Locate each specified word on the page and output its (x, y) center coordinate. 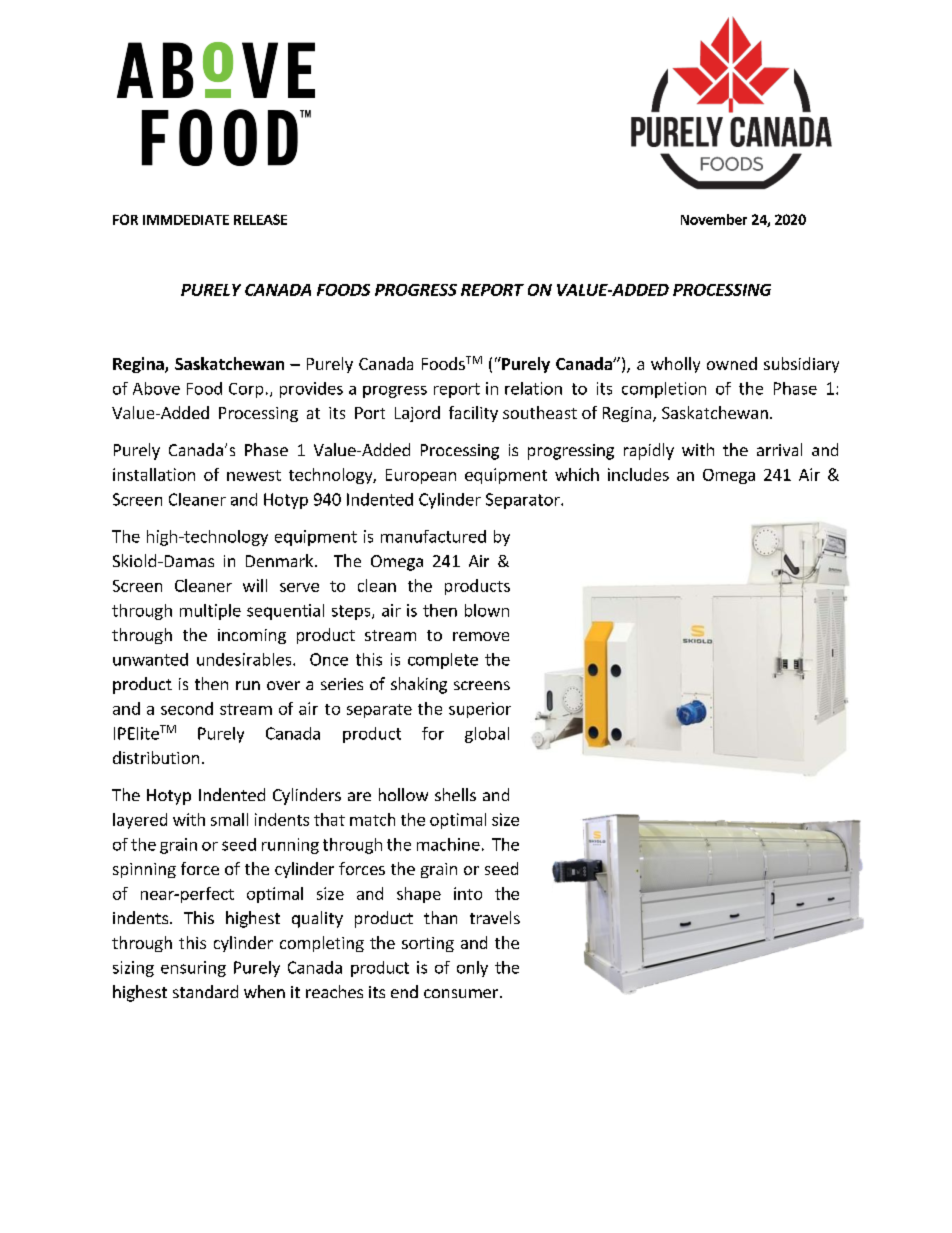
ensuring (193, 969)
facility (473, 414)
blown (487, 610)
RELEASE (260, 219)
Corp (246, 390)
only (472, 969)
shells (455, 794)
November (714, 219)
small (229, 819)
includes (638, 474)
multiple (210, 612)
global (487, 735)
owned (732, 363)
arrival (779, 449)
